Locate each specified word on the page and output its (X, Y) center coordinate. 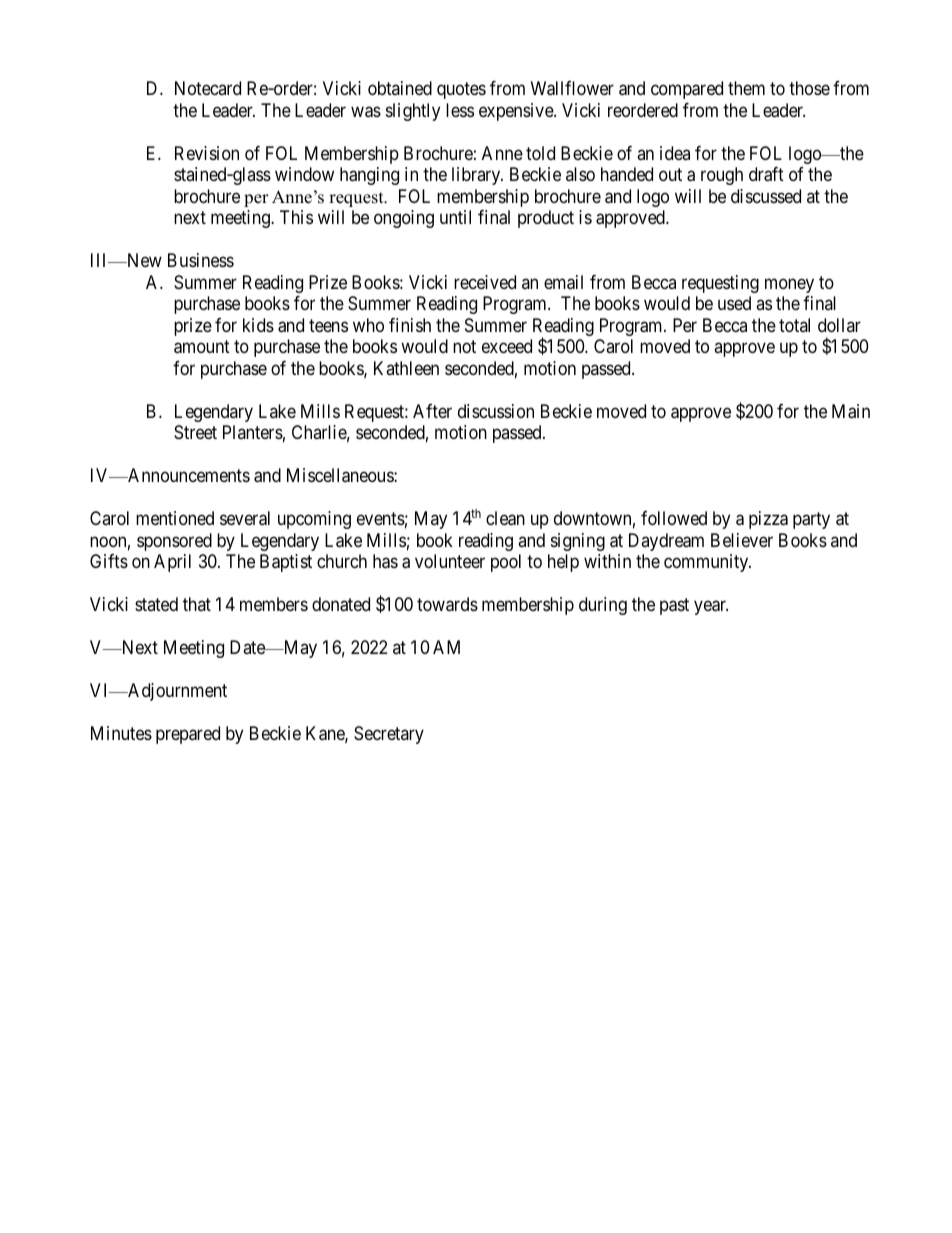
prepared (188, 735)
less (460, 110)
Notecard (208, 88)
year (711, 607)
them (746, 88)
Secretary (389, 735)
